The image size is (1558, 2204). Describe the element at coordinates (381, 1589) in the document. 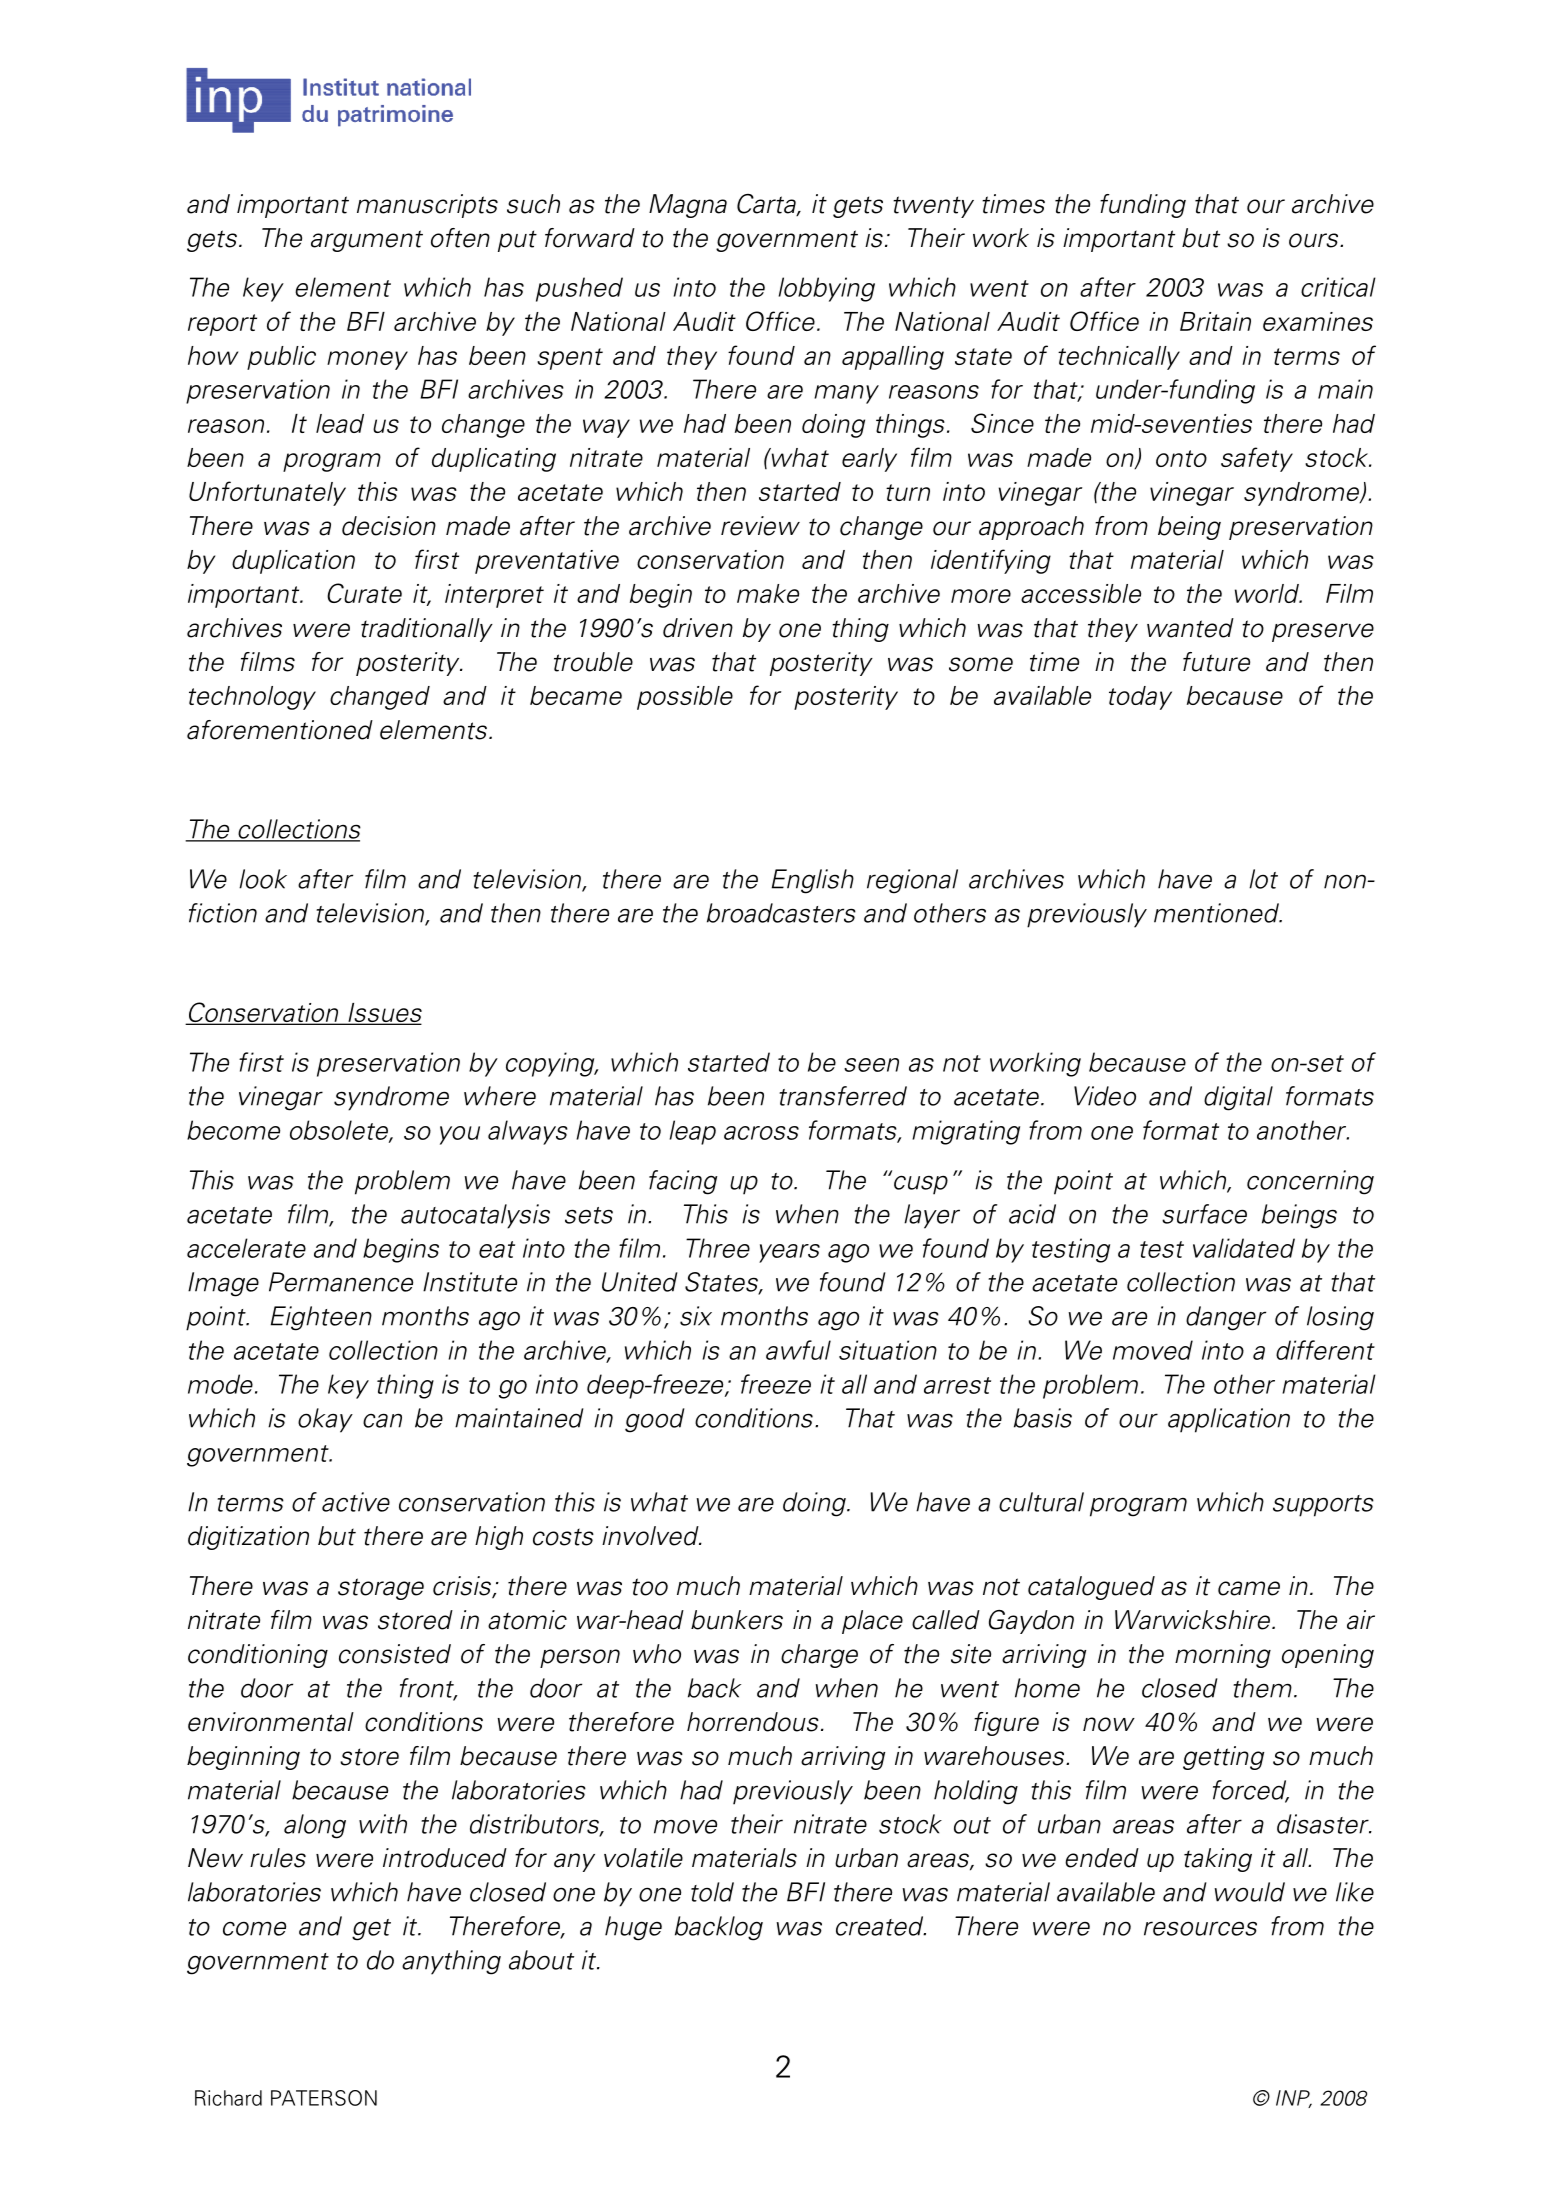

I see `storage` at that location.
